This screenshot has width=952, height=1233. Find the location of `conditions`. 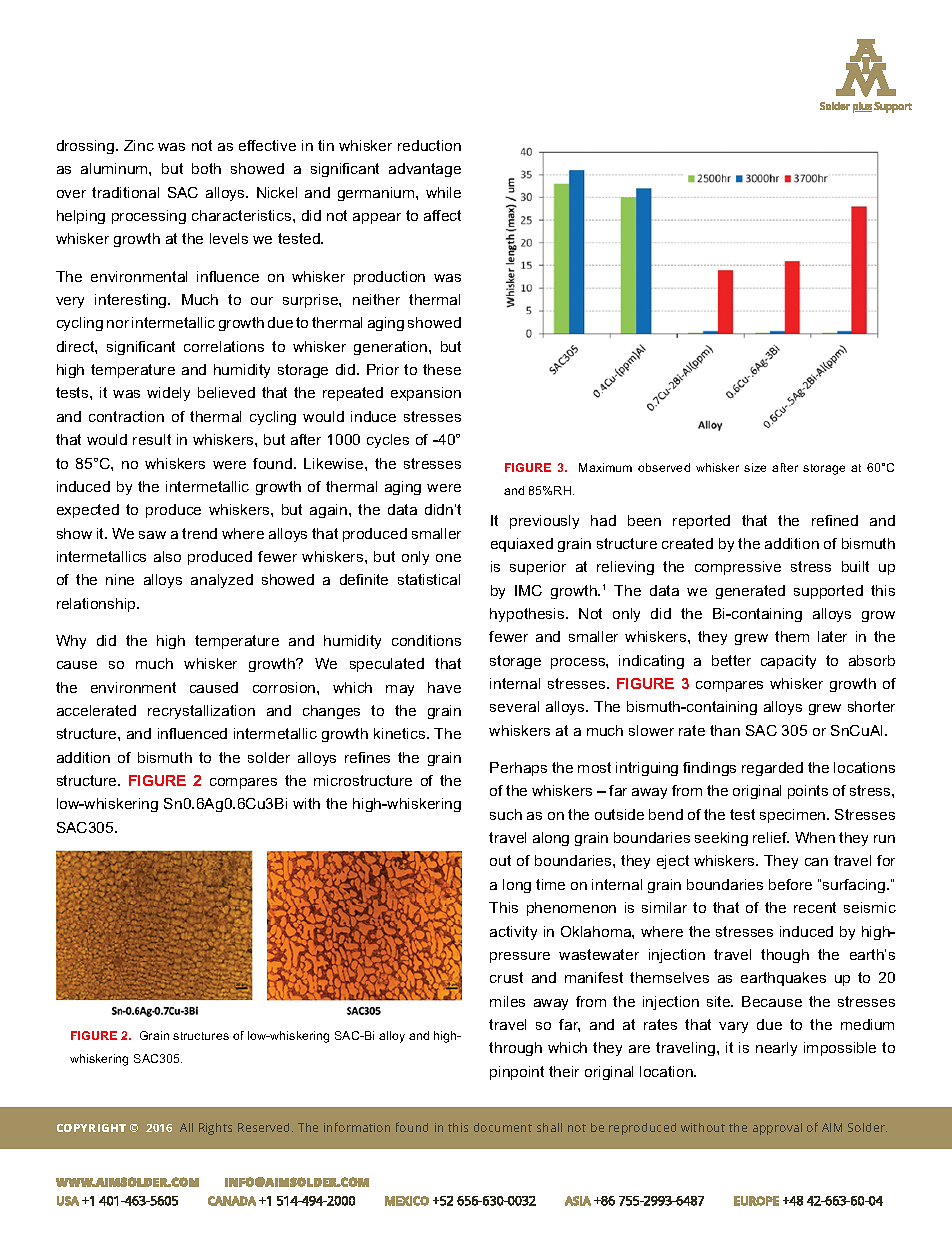

conditions is located at coordinates (426, 640).
